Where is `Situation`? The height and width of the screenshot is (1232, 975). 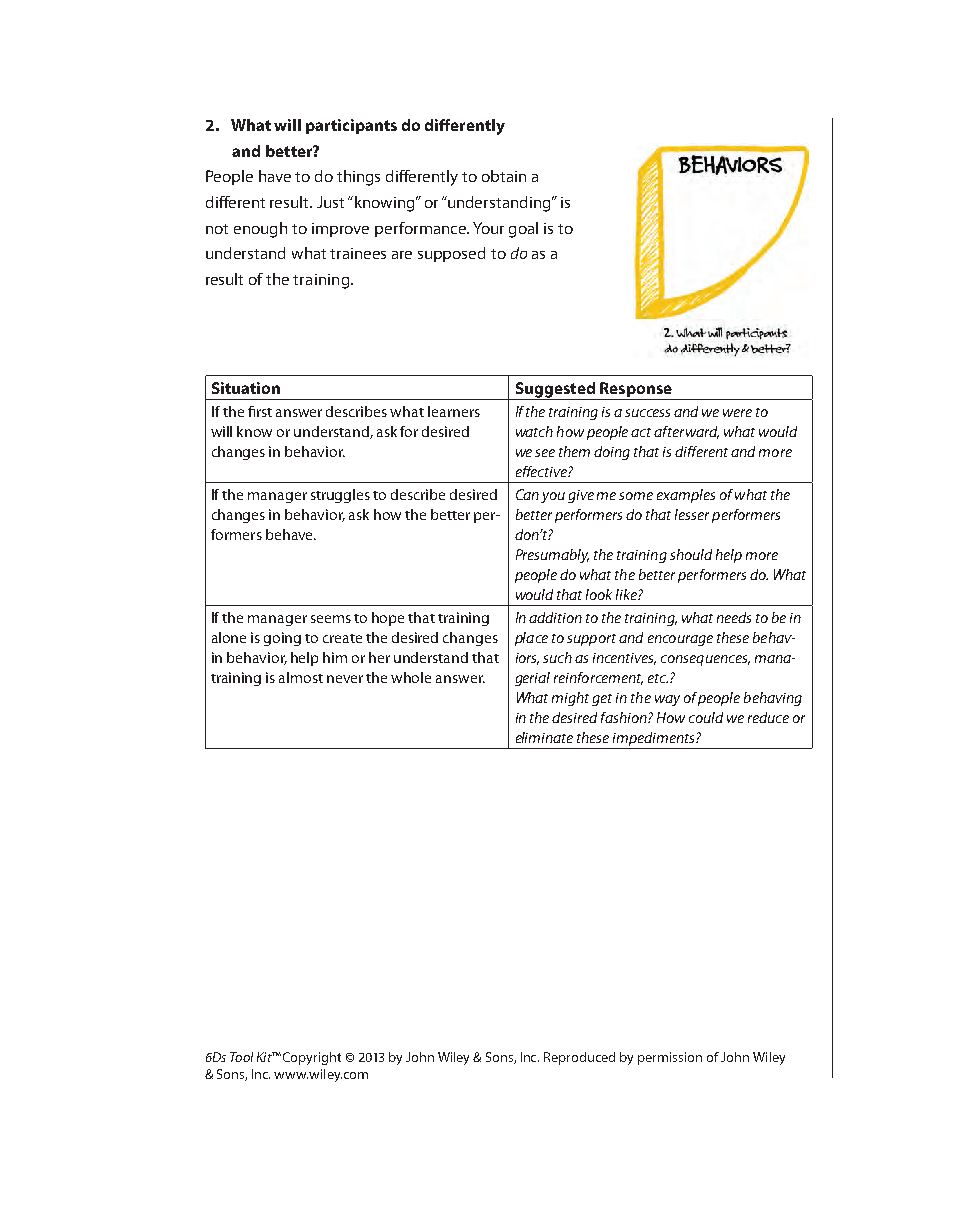 Situation is located at coordinates (246, 388).
